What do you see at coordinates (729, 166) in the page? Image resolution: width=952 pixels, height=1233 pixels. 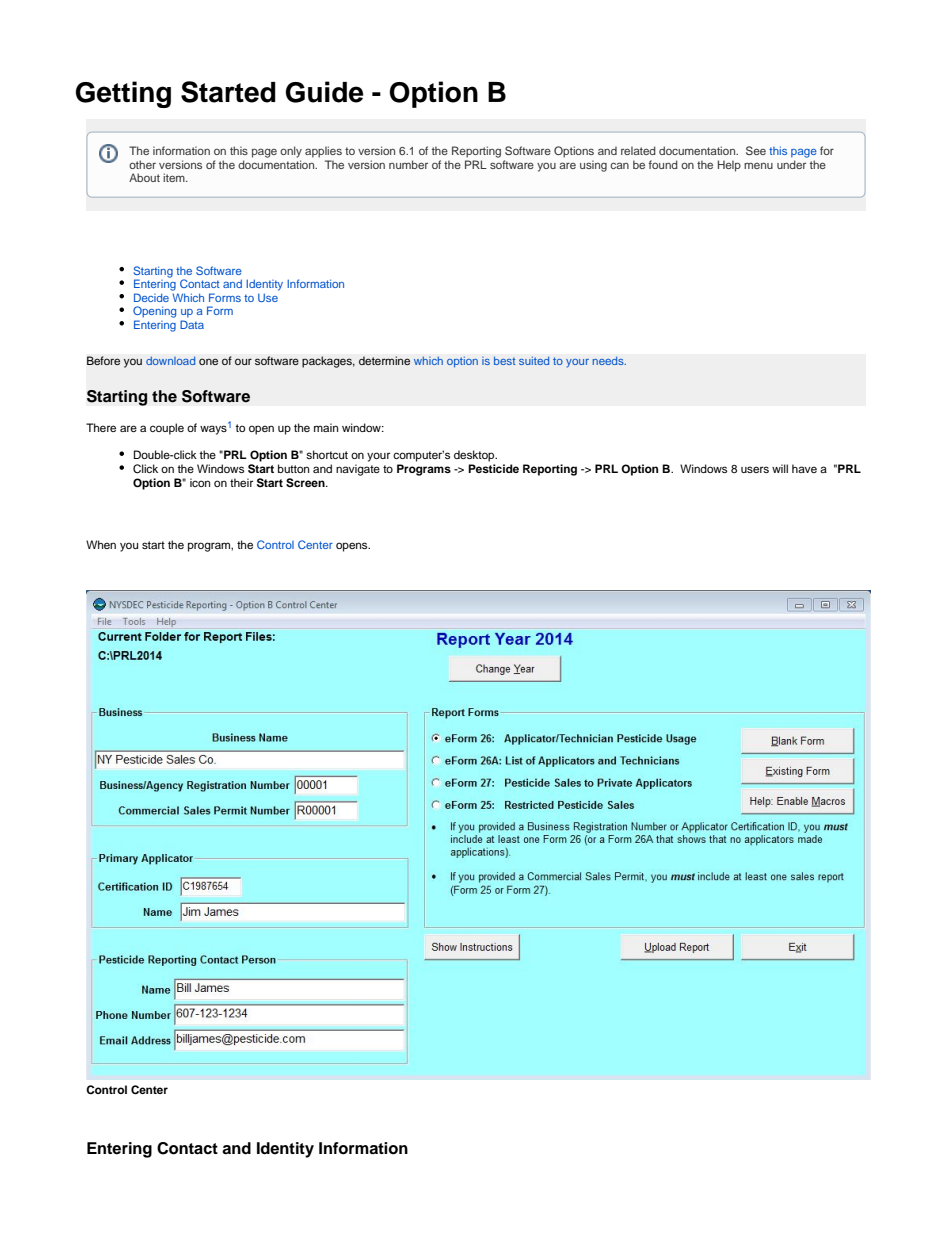 I see `Help` at bounding box center [729, 166].
